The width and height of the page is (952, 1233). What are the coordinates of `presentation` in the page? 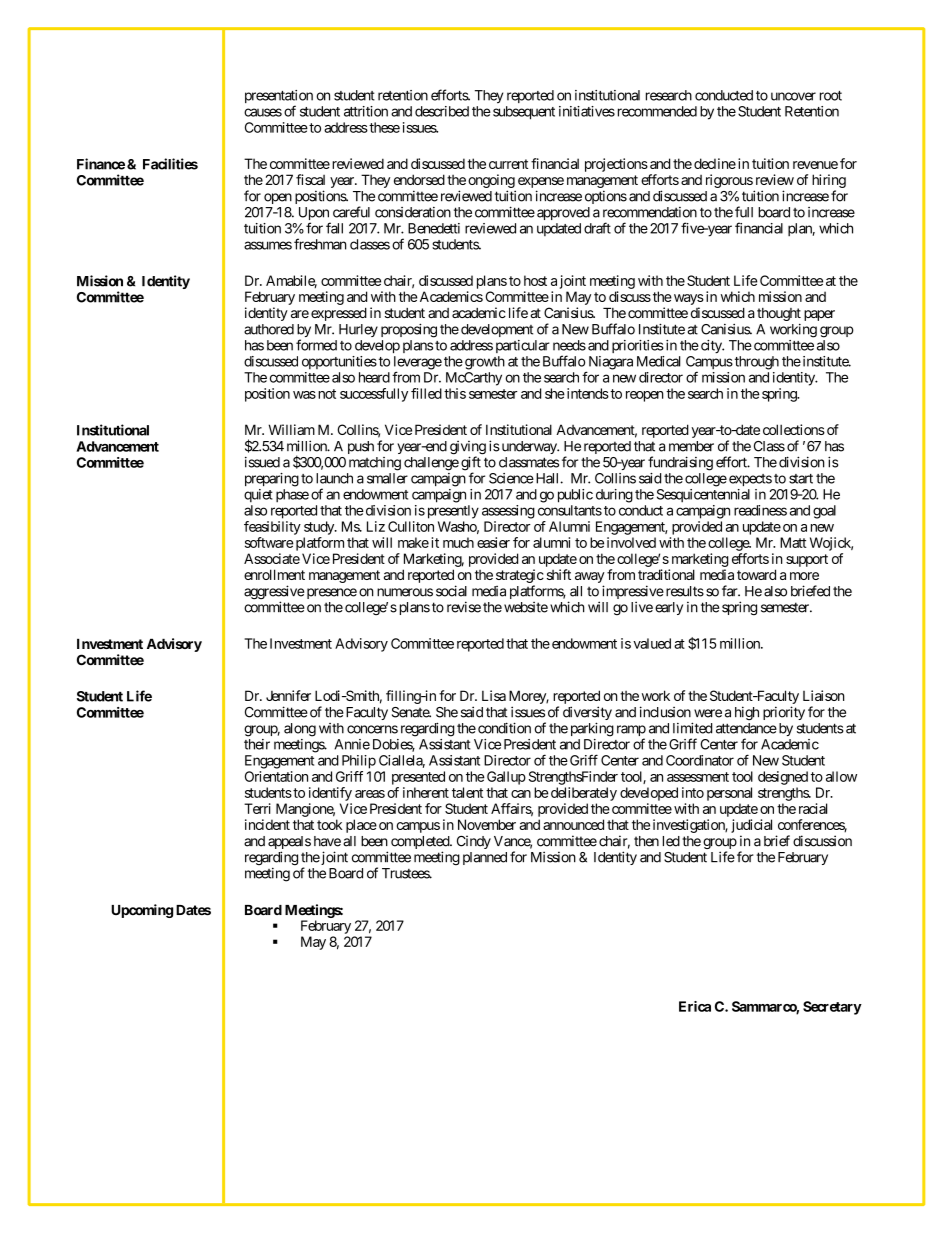 It's located at (279, 98).
